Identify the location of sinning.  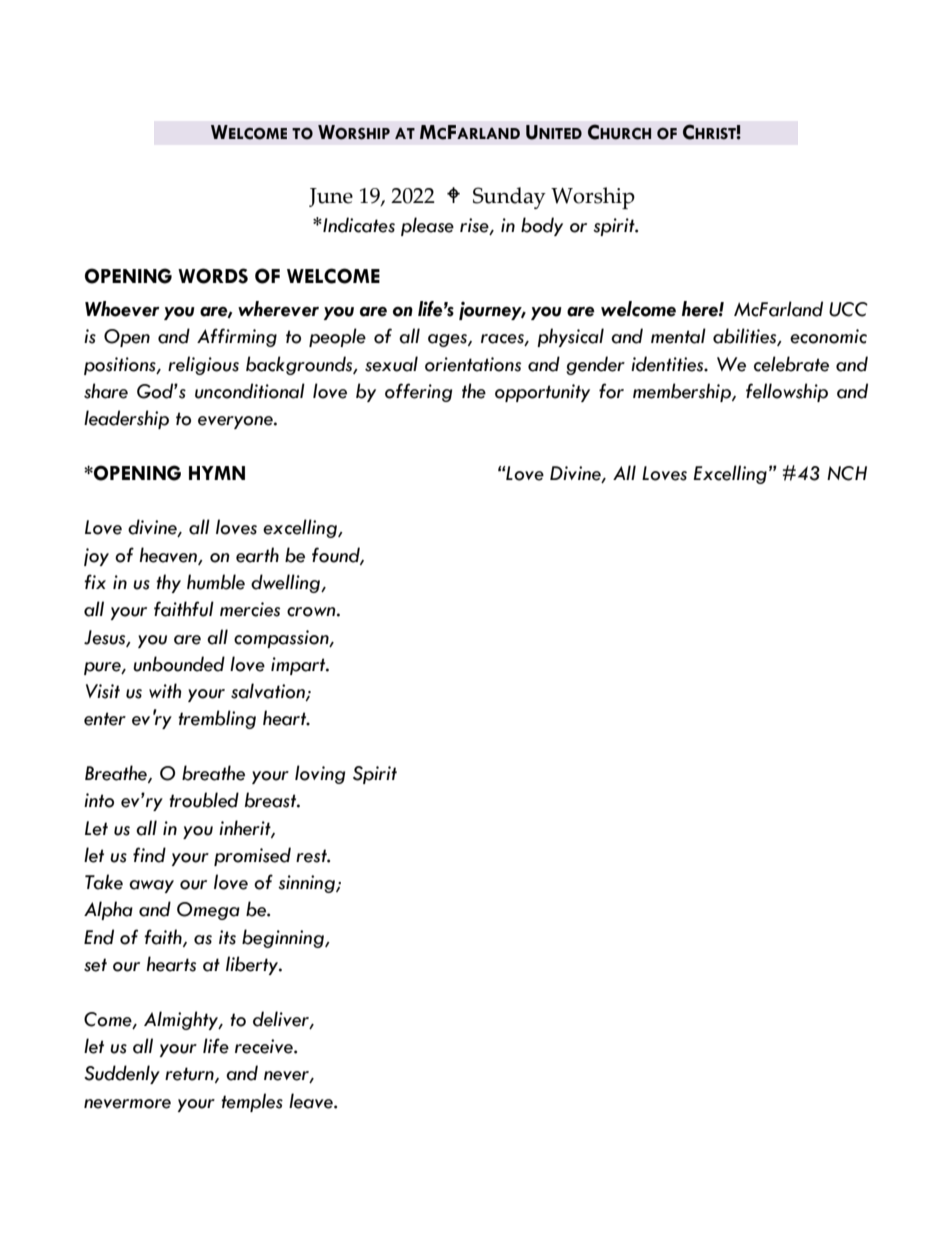
(307, 884).
